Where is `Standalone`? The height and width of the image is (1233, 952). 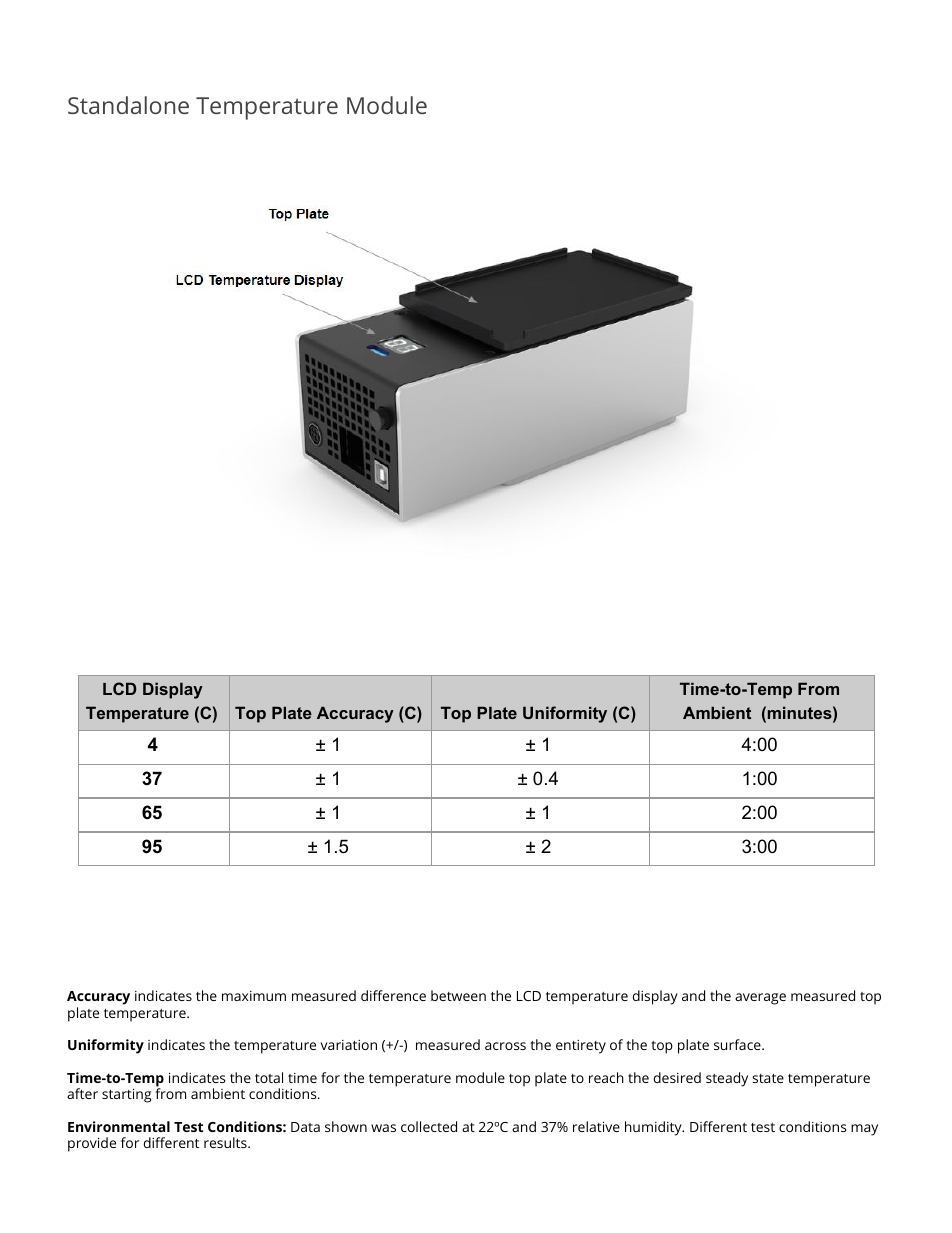
Standalone is located at coordinates (128, 105).
